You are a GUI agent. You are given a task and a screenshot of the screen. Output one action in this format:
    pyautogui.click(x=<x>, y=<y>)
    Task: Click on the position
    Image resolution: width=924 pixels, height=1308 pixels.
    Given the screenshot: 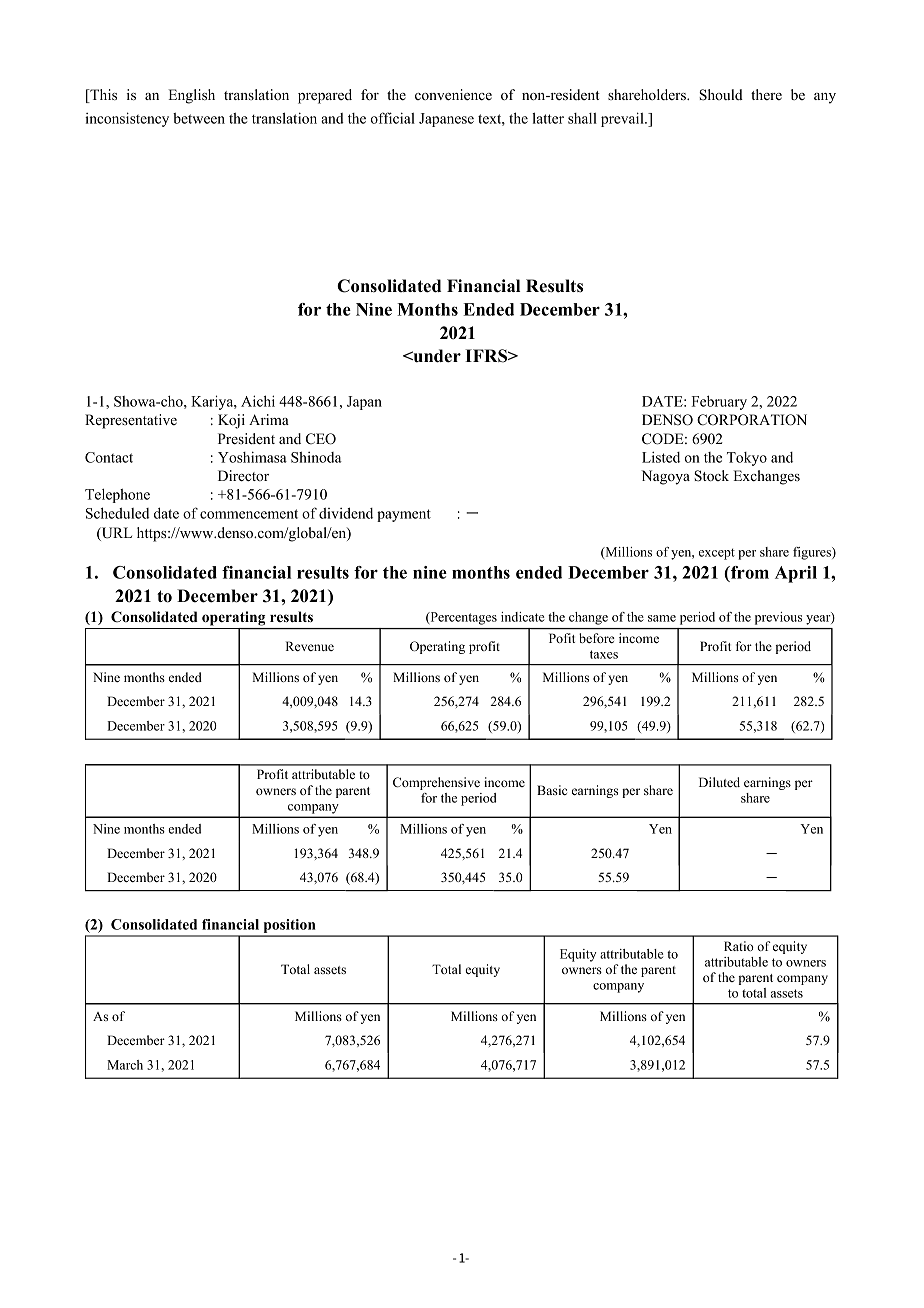 What is the action you would take?
    pyautogui.click(x=289, y=927)
